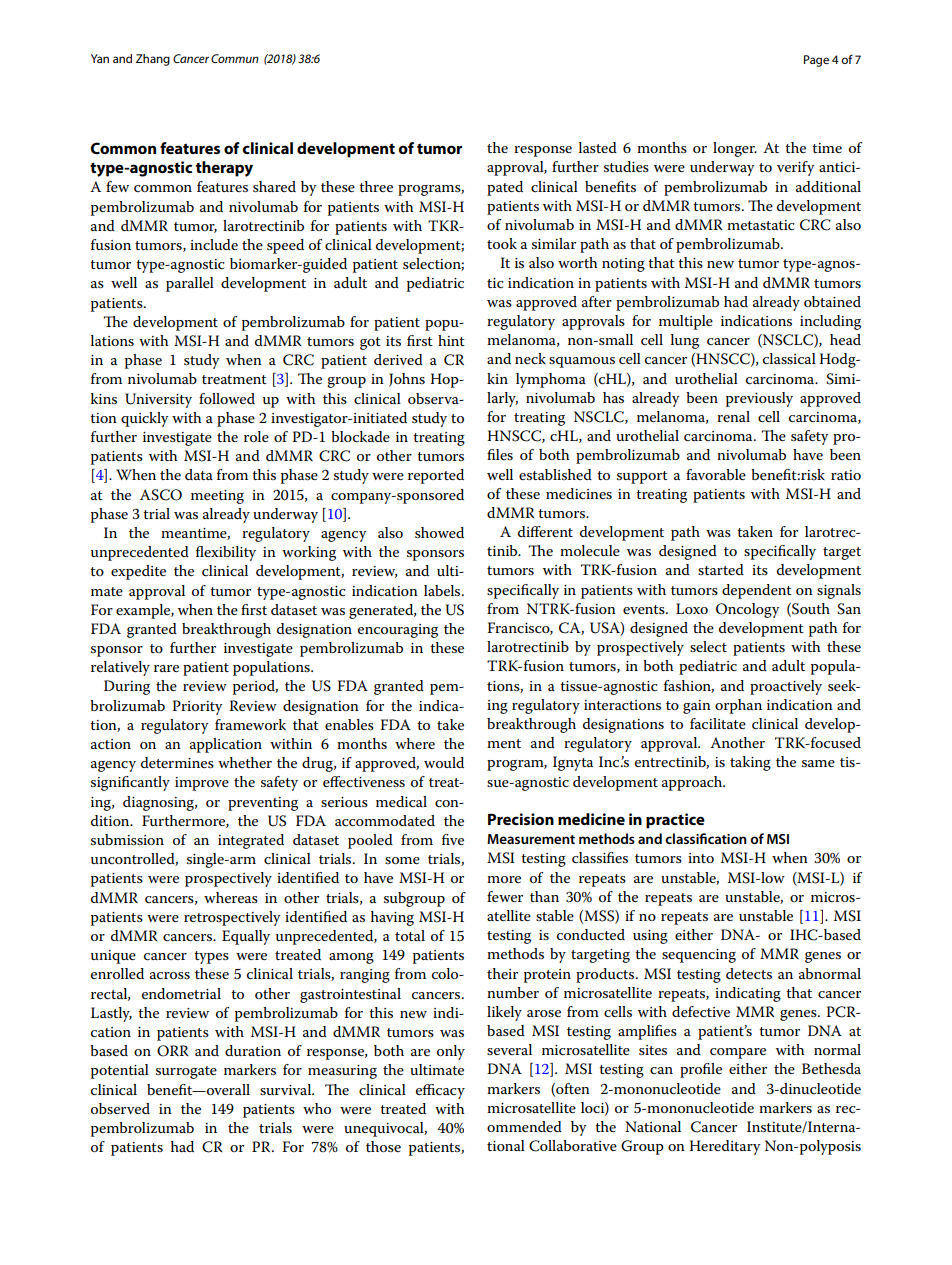  Describe the element at coordinates (757, 591) in the screenshot. I see `dependent` at that location.
